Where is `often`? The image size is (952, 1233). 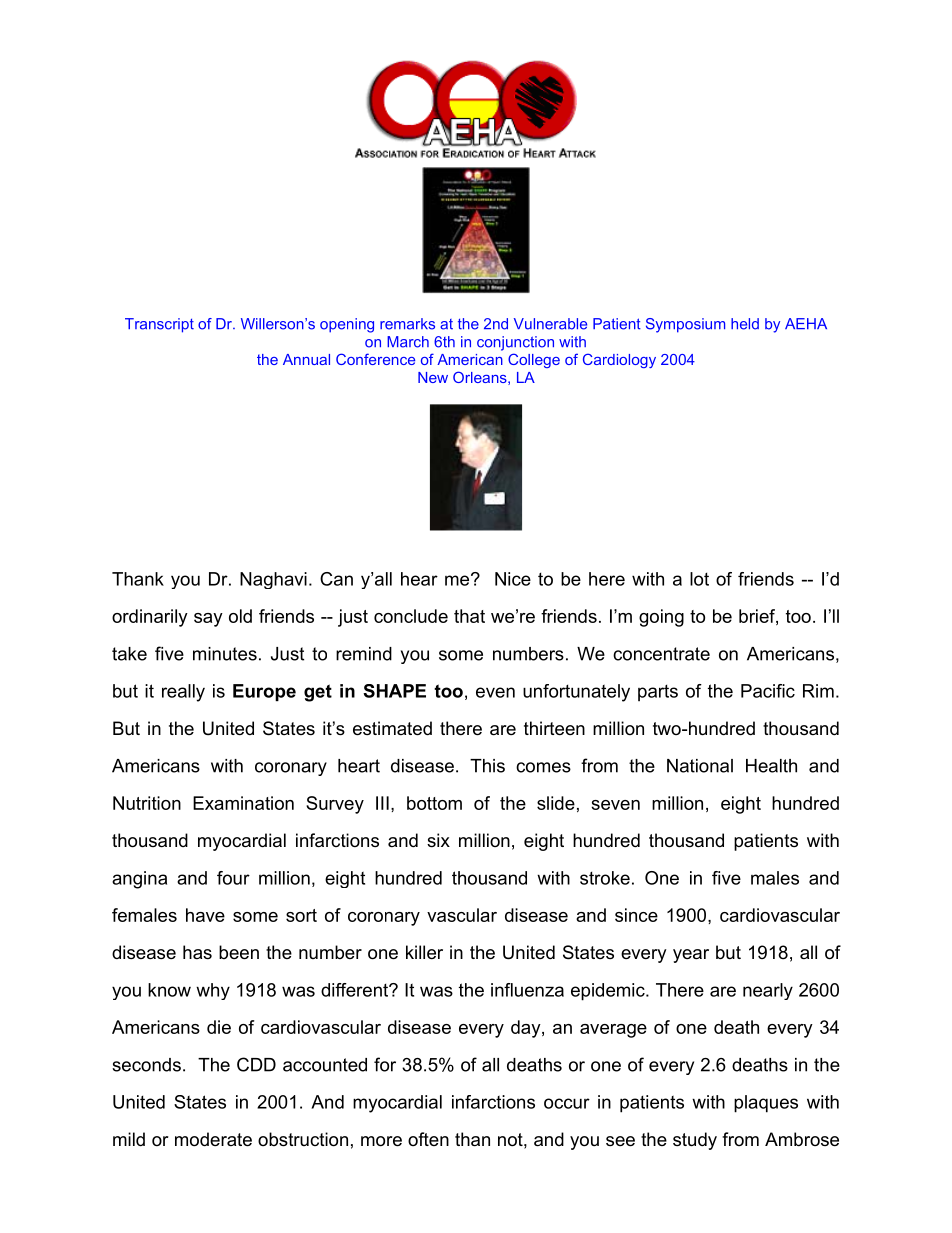 often is located at coordinates (428, 1139).
